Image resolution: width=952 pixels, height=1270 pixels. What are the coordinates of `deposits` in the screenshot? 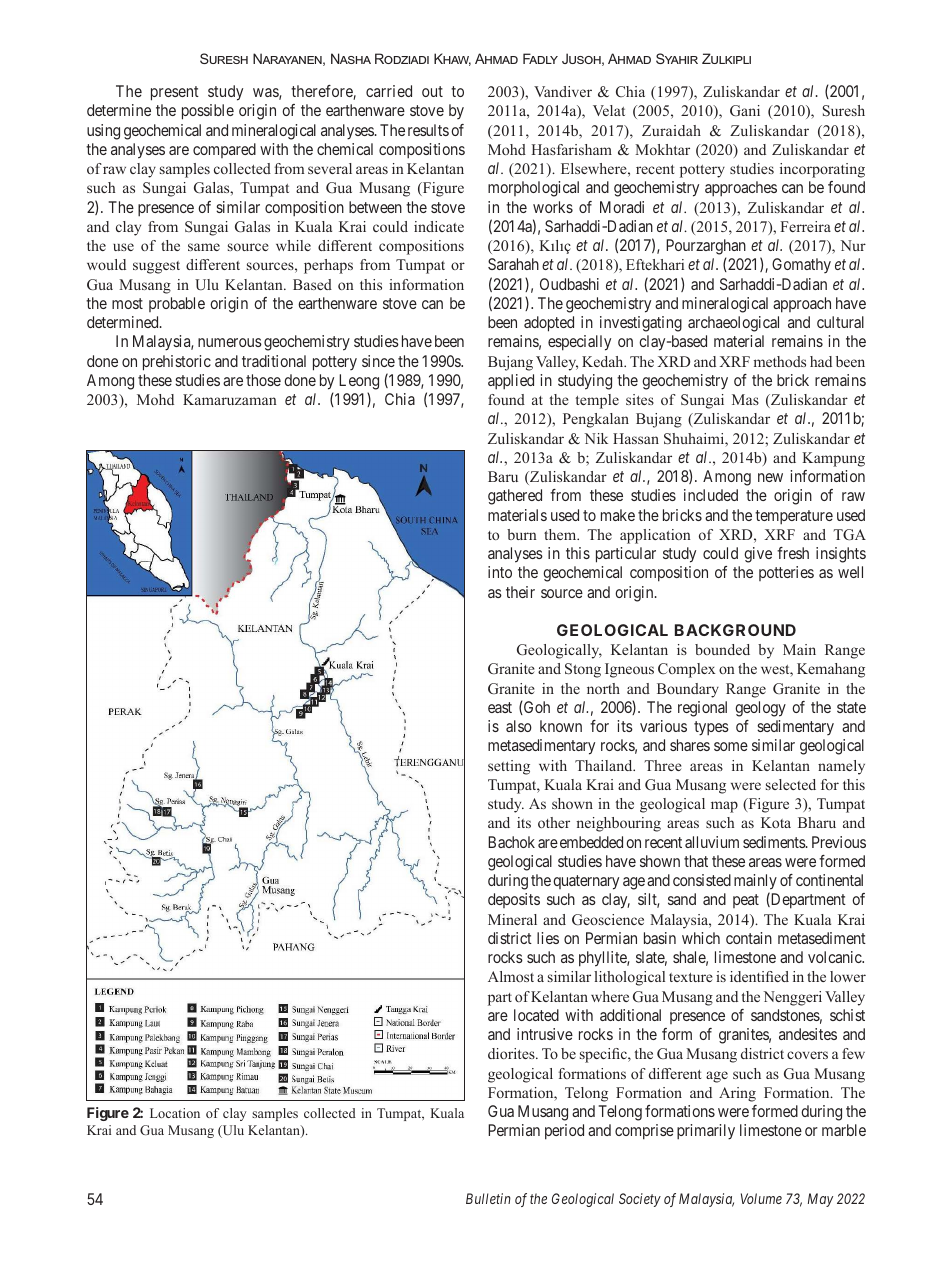 It's located at (514, 900).
